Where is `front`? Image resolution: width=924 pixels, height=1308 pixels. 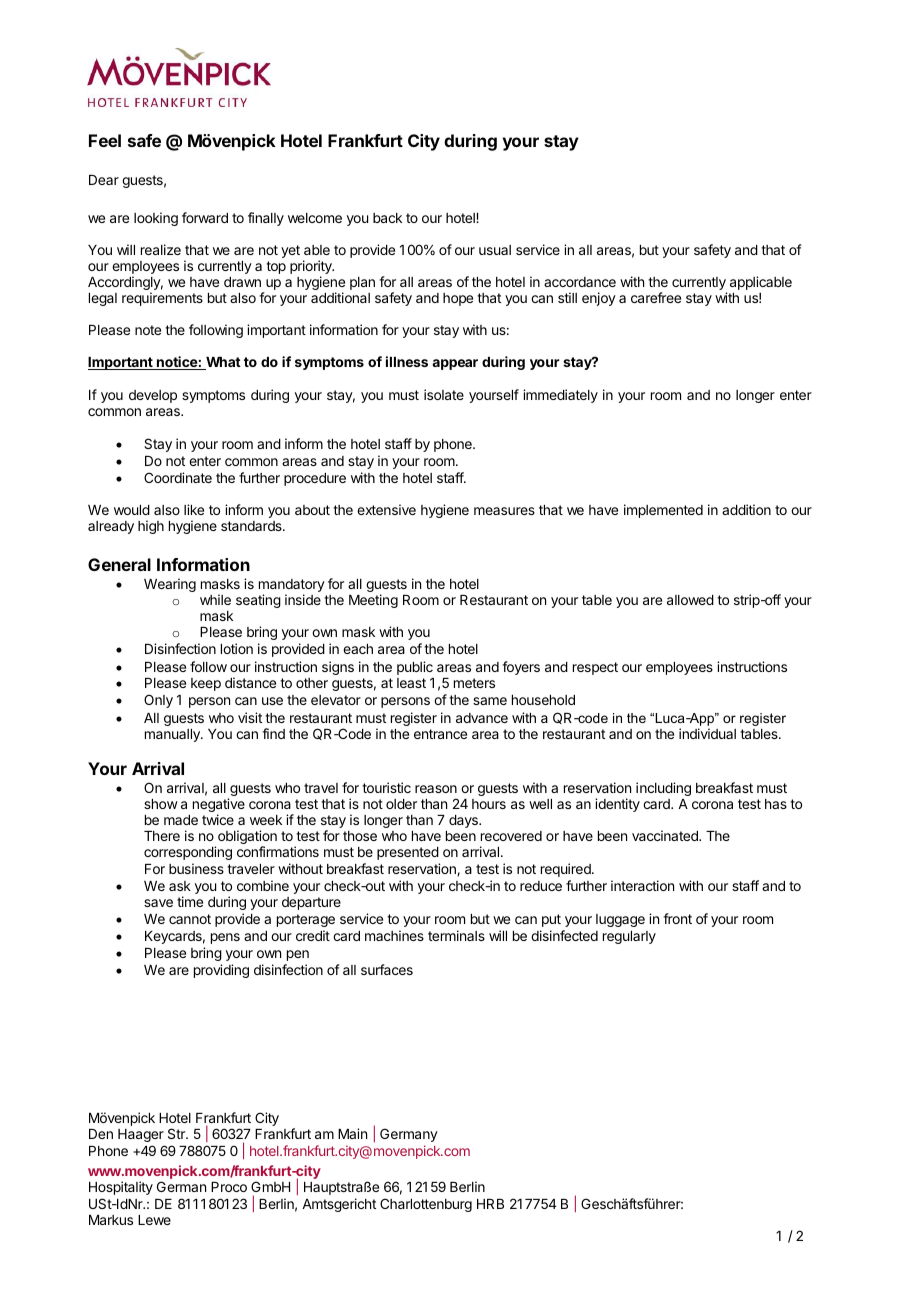
front is located at coordinates (677, 918).
